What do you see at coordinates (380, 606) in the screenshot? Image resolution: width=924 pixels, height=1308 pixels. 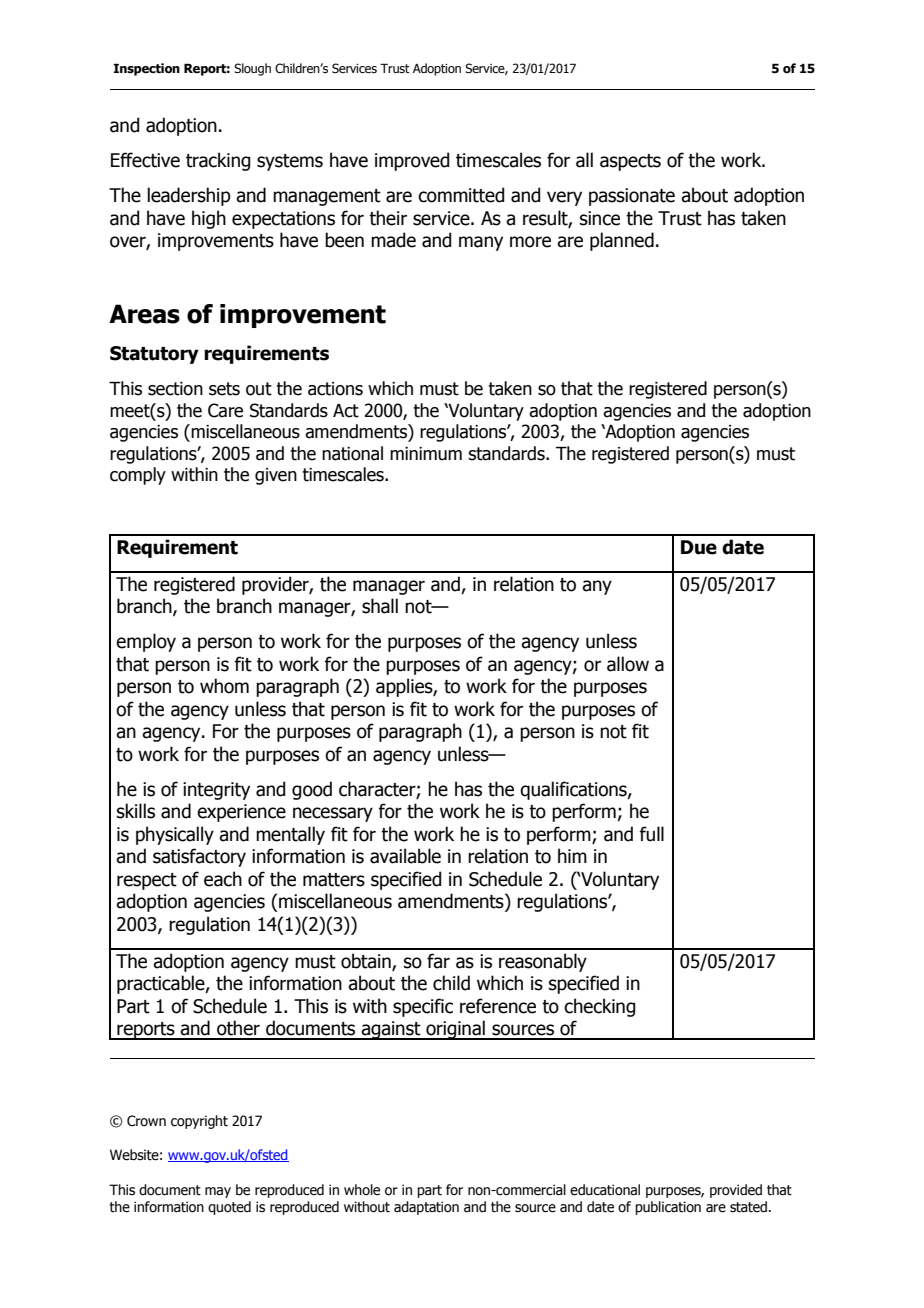 I see `shall` at bounding box center [380, 606].
